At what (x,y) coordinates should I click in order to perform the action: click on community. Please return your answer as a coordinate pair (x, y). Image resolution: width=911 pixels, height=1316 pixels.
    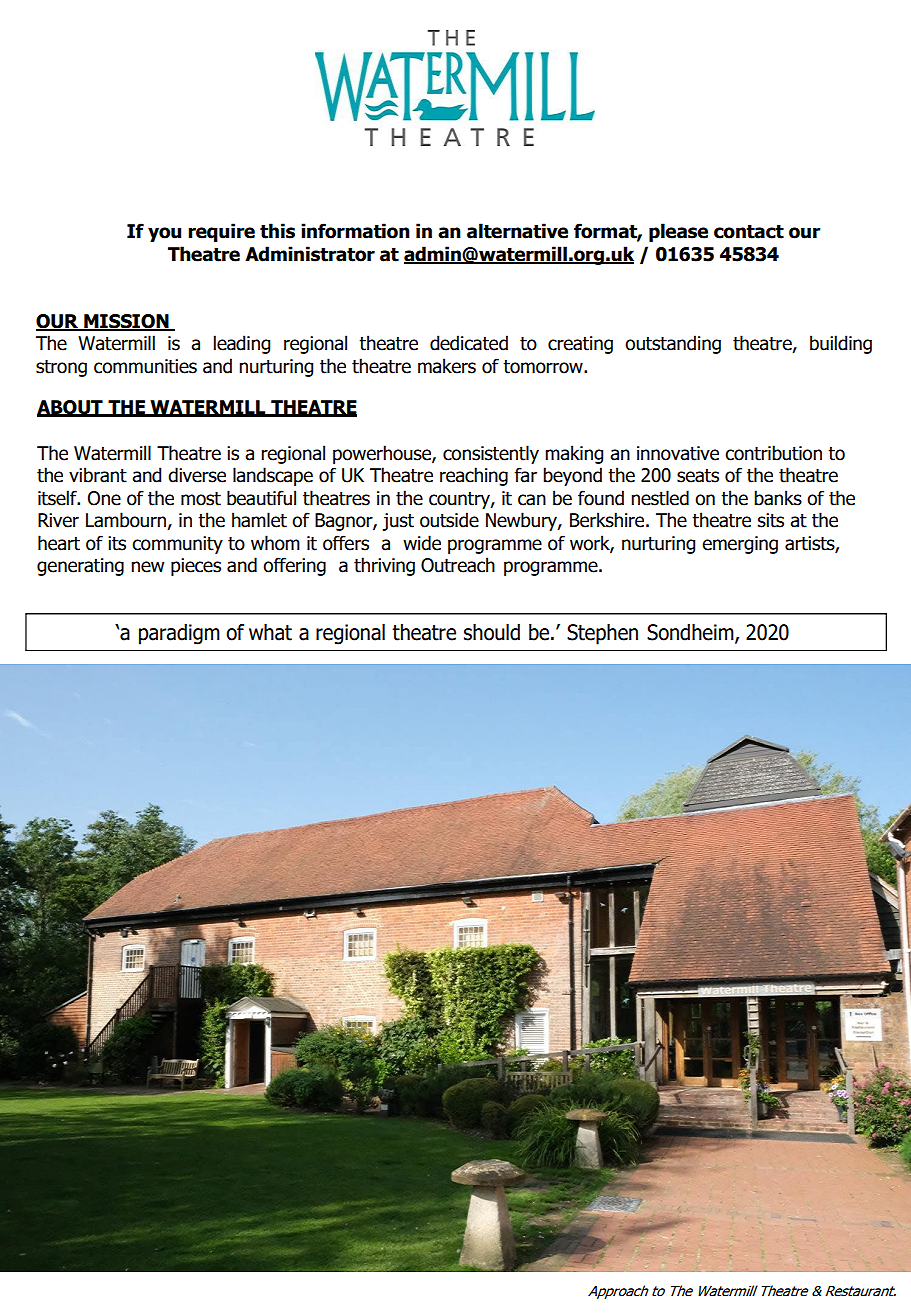
    Looking at the image, I should click on (177, 545).
